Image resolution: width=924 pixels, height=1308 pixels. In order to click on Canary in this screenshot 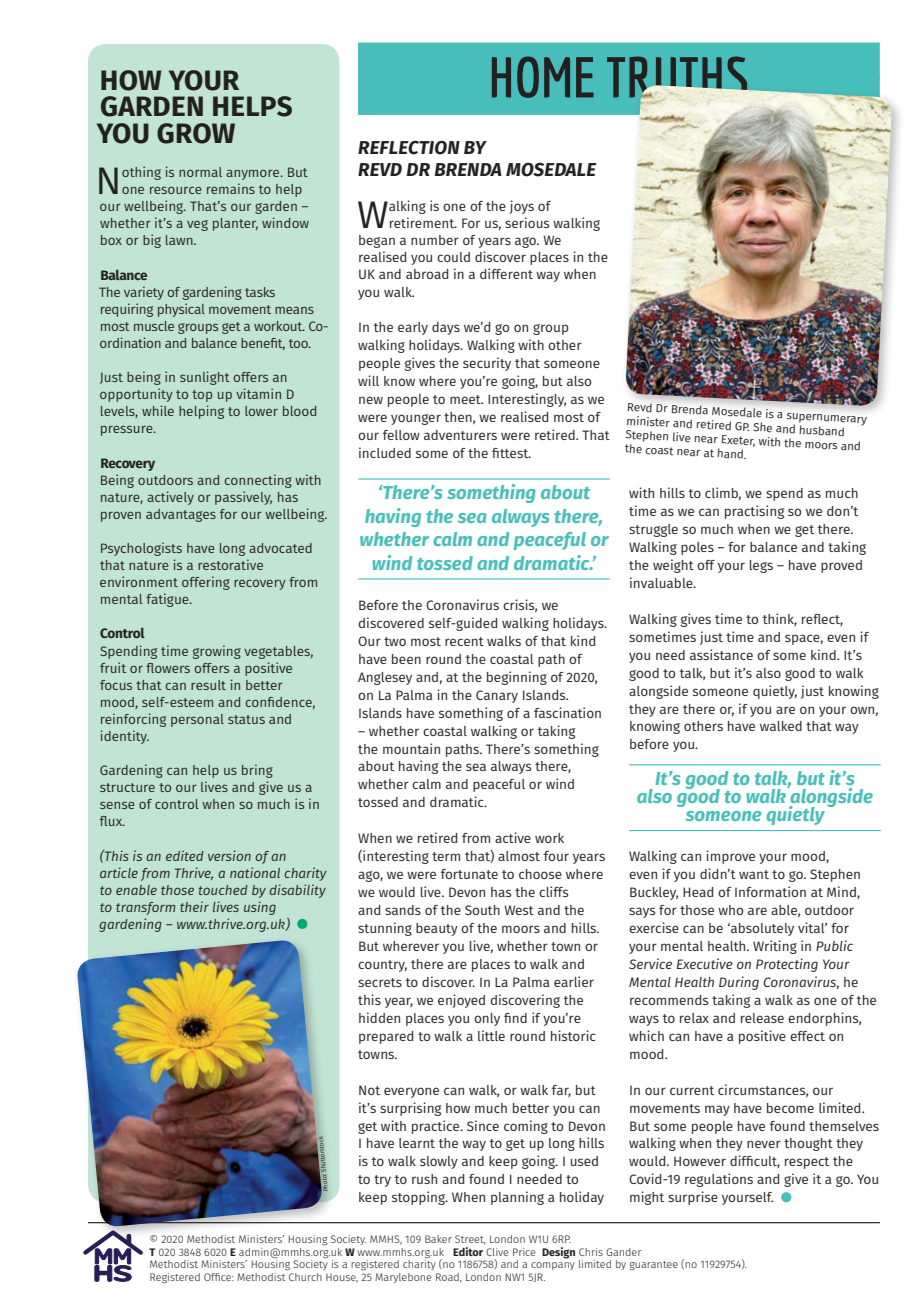, I will do `click(497, 696)`.
